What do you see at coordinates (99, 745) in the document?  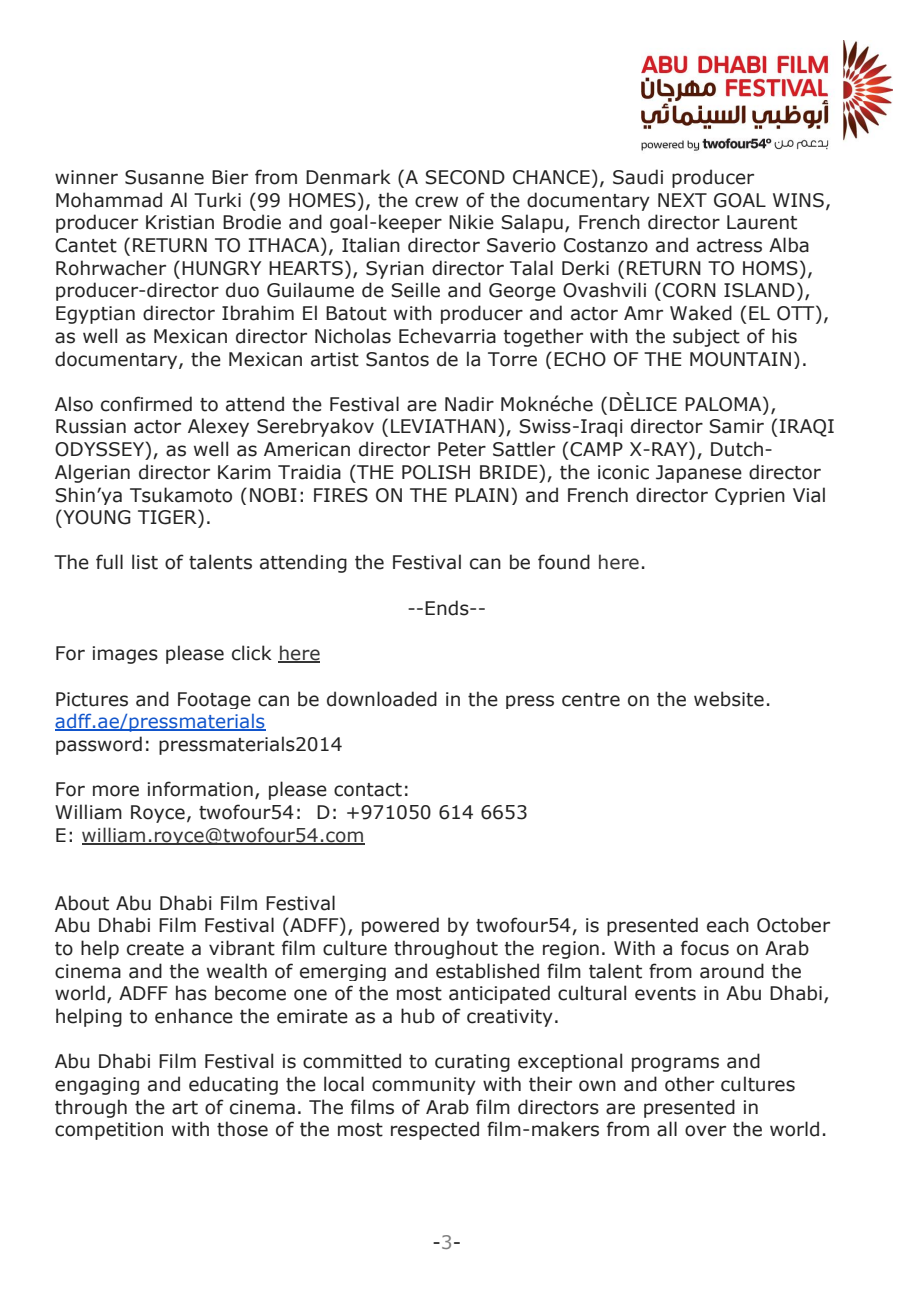 I see `password` at bounding box center [99, 745].
